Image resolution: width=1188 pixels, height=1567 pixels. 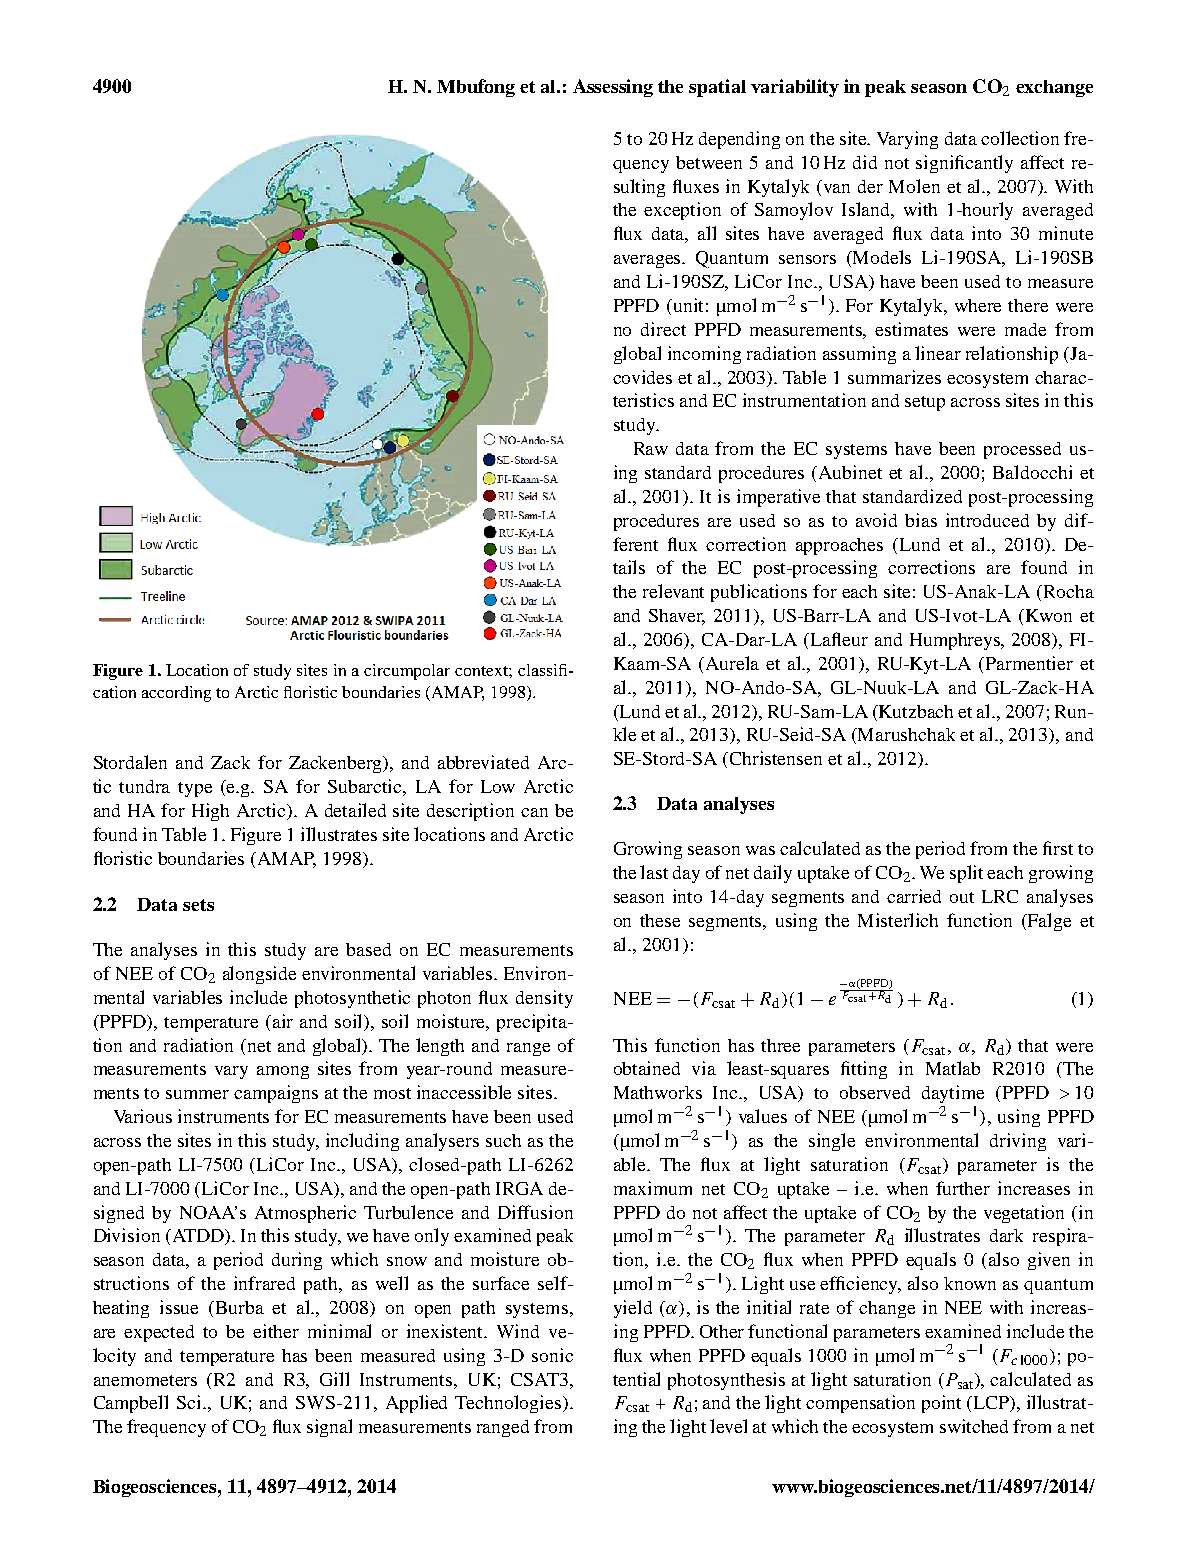 What do you see at coordinates (195, 789) in the image?
I see `type` at bounding box center [195, 789].
